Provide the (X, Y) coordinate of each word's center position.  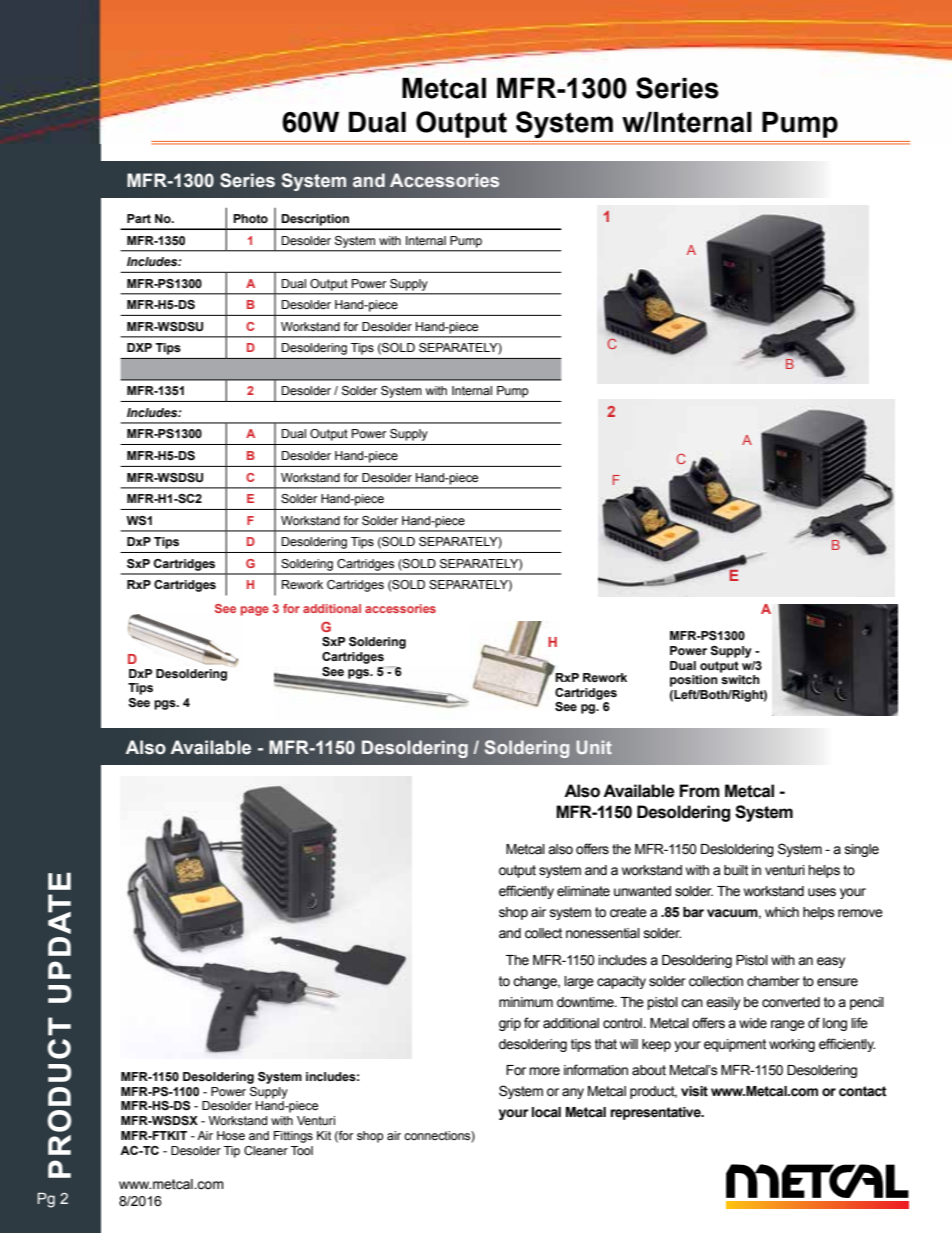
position (694, 681)
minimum (526, 1002)
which (782, 912)
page (255, 611)
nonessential (603, 933)
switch (740, 679)
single (862, 850)
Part (139, 218)
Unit (594, 747)
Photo (250, 218)
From (699, 791)
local (546, 1112)
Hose (231, 1135)
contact (863, 1091)
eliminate (583, 891)
